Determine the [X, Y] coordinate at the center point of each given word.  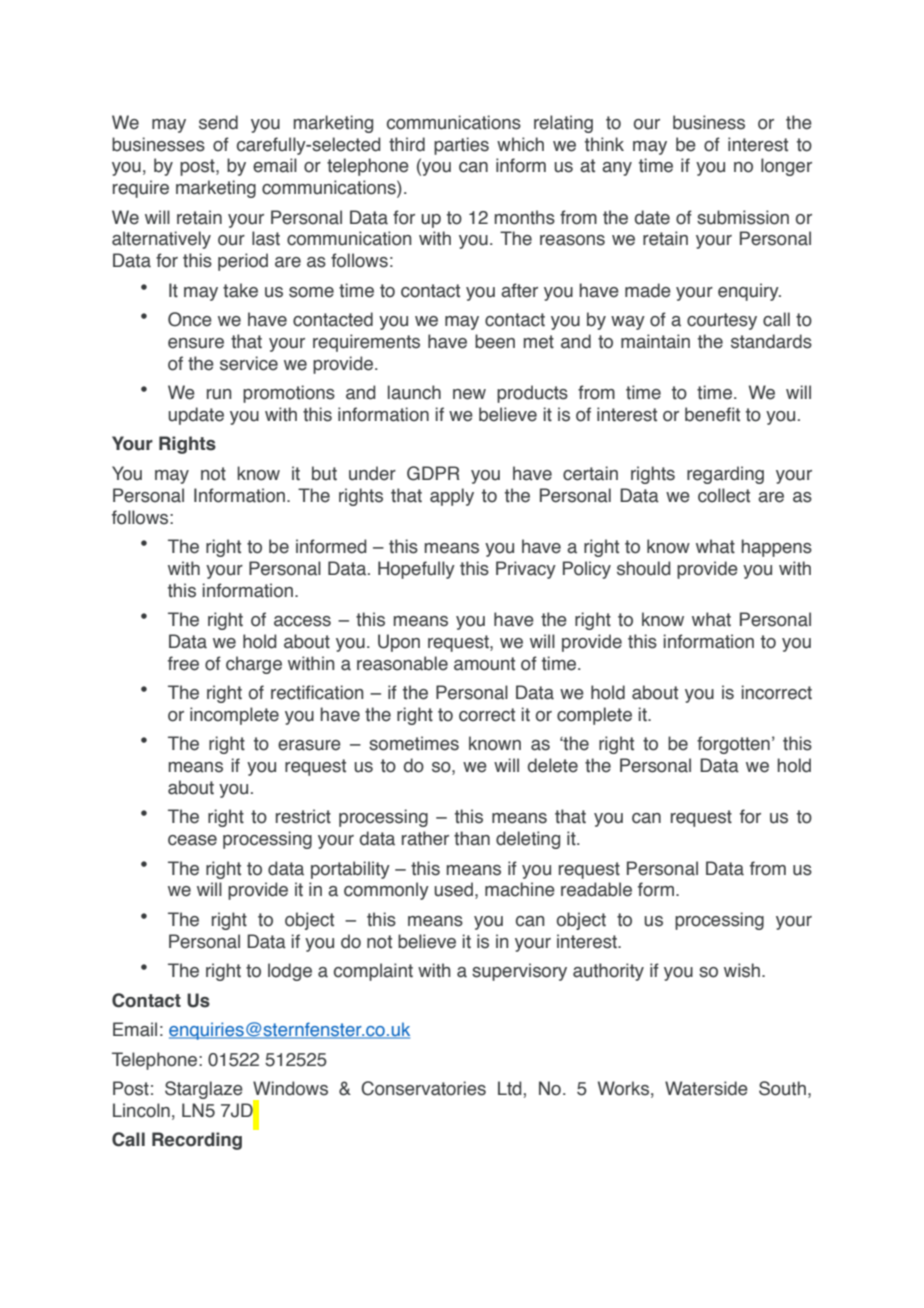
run [219, 394]
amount [484, 664]
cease [192, 840]
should [644, 568]
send [218, 122]
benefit [712, 414]
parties [461, 146]
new [469, 394]
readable [596, 889]
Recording [197, 1141]
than [472, 838]
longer [786, 167]
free [183, 663]
